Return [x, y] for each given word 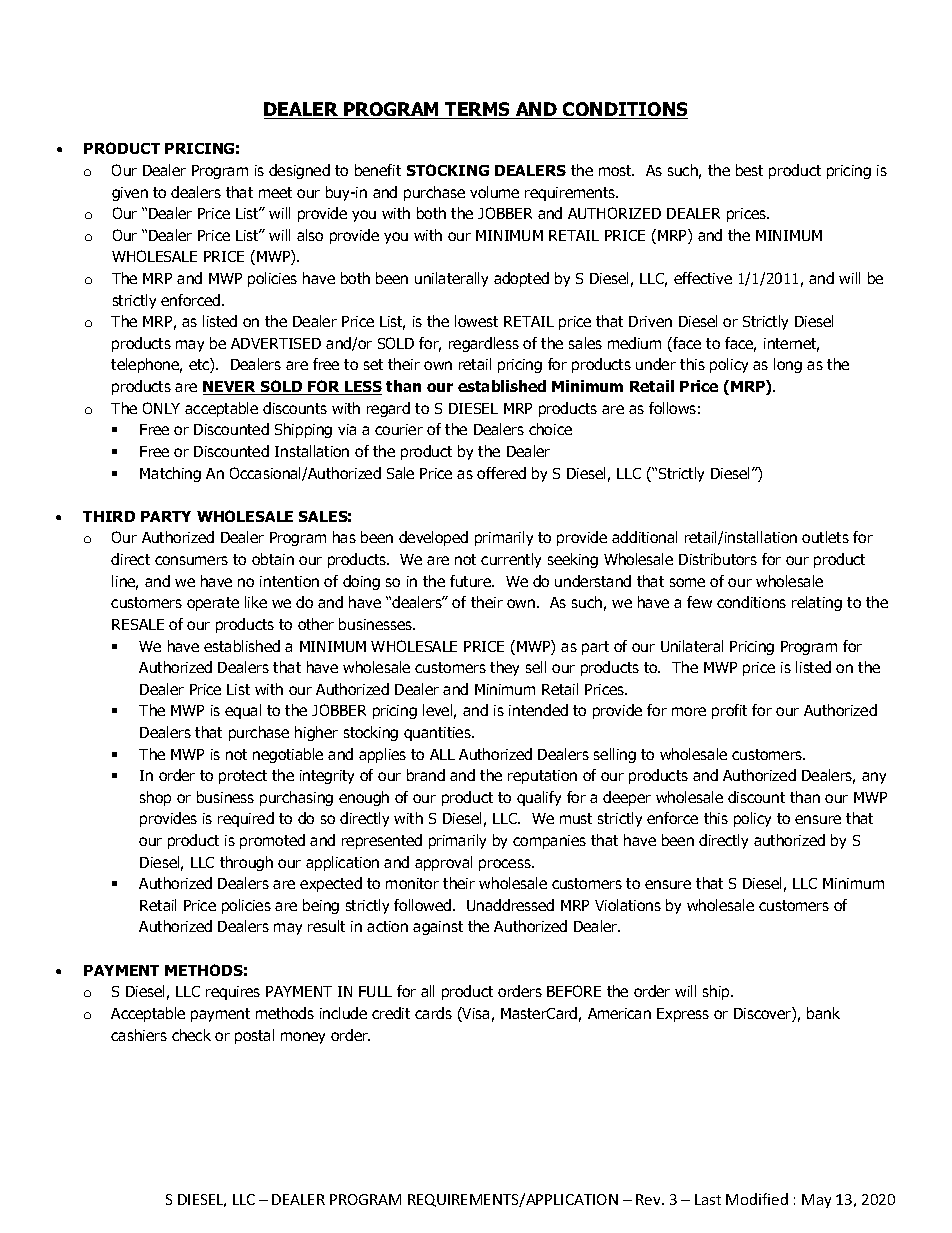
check [191, 1035]
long [788, 365]
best [749, 170]
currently [511, 560]
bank [823, 1013]
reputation [542, 777]
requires [233, 993]
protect [243, 777]
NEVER [231, 388]
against [438, 928]
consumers [191, 560]
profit [729, 711]
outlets [825, 537]
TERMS [478, 110]
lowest [476, 321]
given [130, 194]
